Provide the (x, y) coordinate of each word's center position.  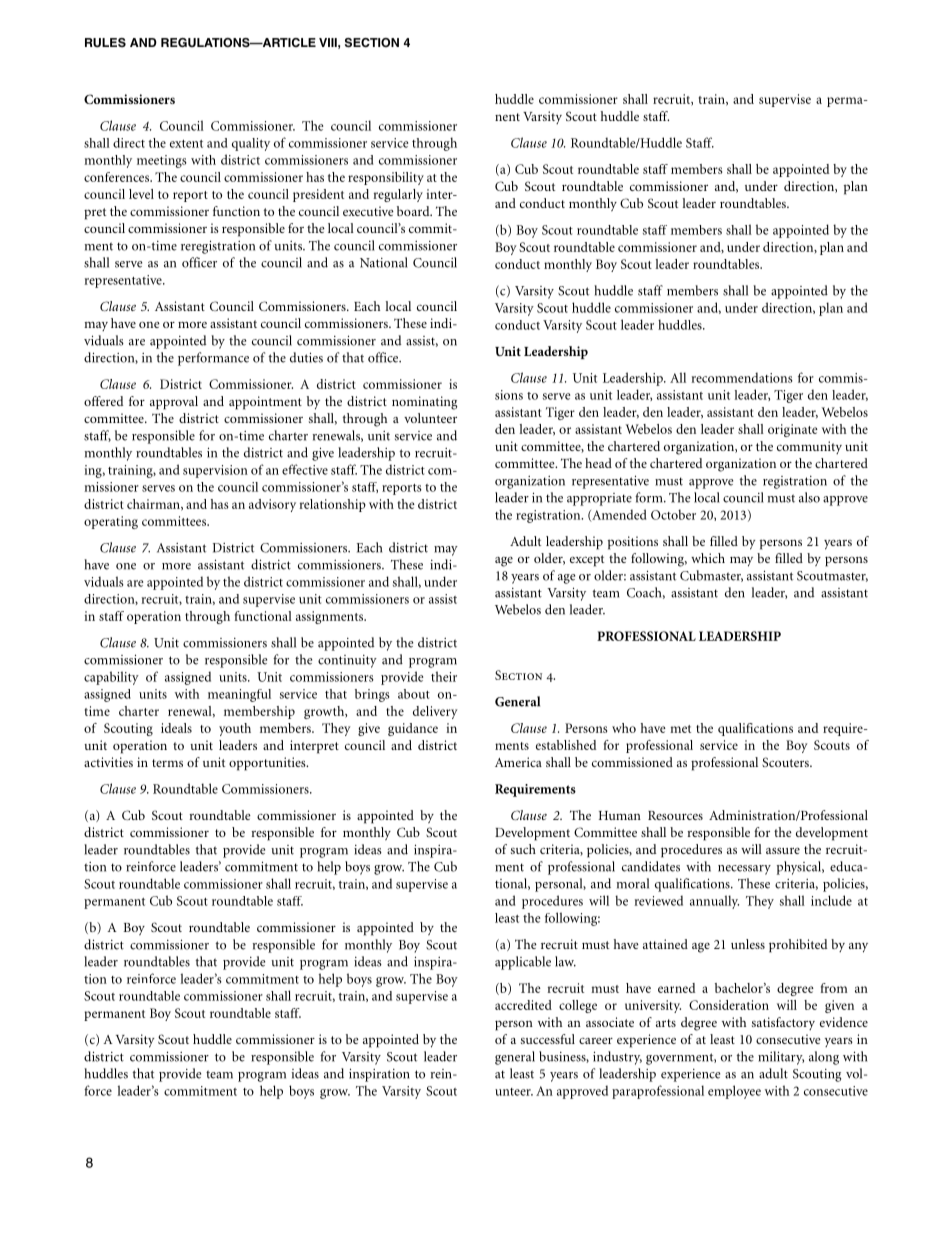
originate (793, 430)
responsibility (386, 178)
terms (167, 763)
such (523, 849)
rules (105, 43)
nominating (425, 403)
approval (174, 403)
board (414, 211)
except (587, 561)
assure (783, 850)
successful (548, 1039)
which (708, 558)
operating (111, 522)
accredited (523, 1005)
